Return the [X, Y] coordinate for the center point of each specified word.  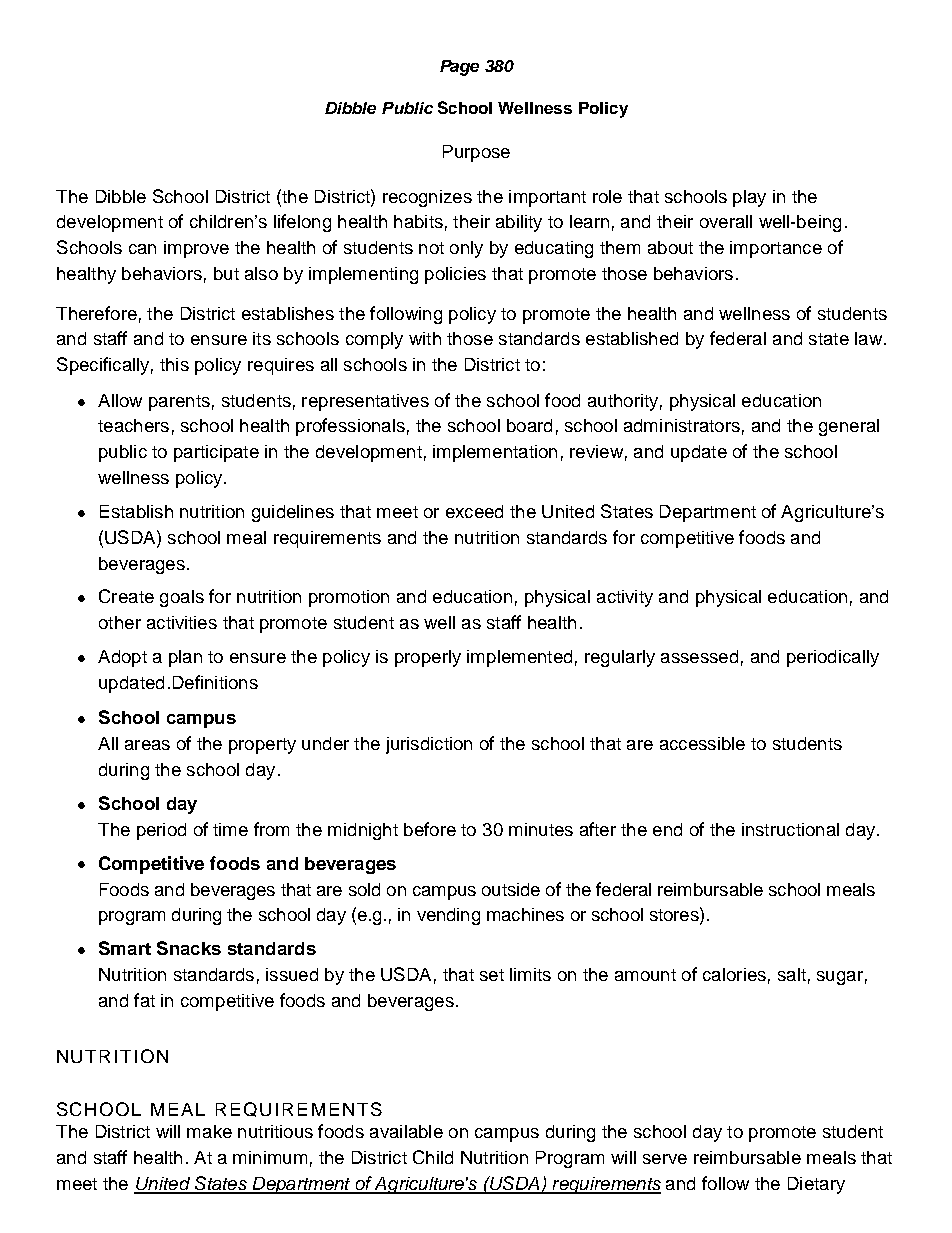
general [849, 427]
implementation [495, 453]
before [430, 829]
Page [459, 68]
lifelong [302, 223]
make [209, 1131]
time [230, 829]
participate [216, 453]
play [749, 198]
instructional [790, 829]
